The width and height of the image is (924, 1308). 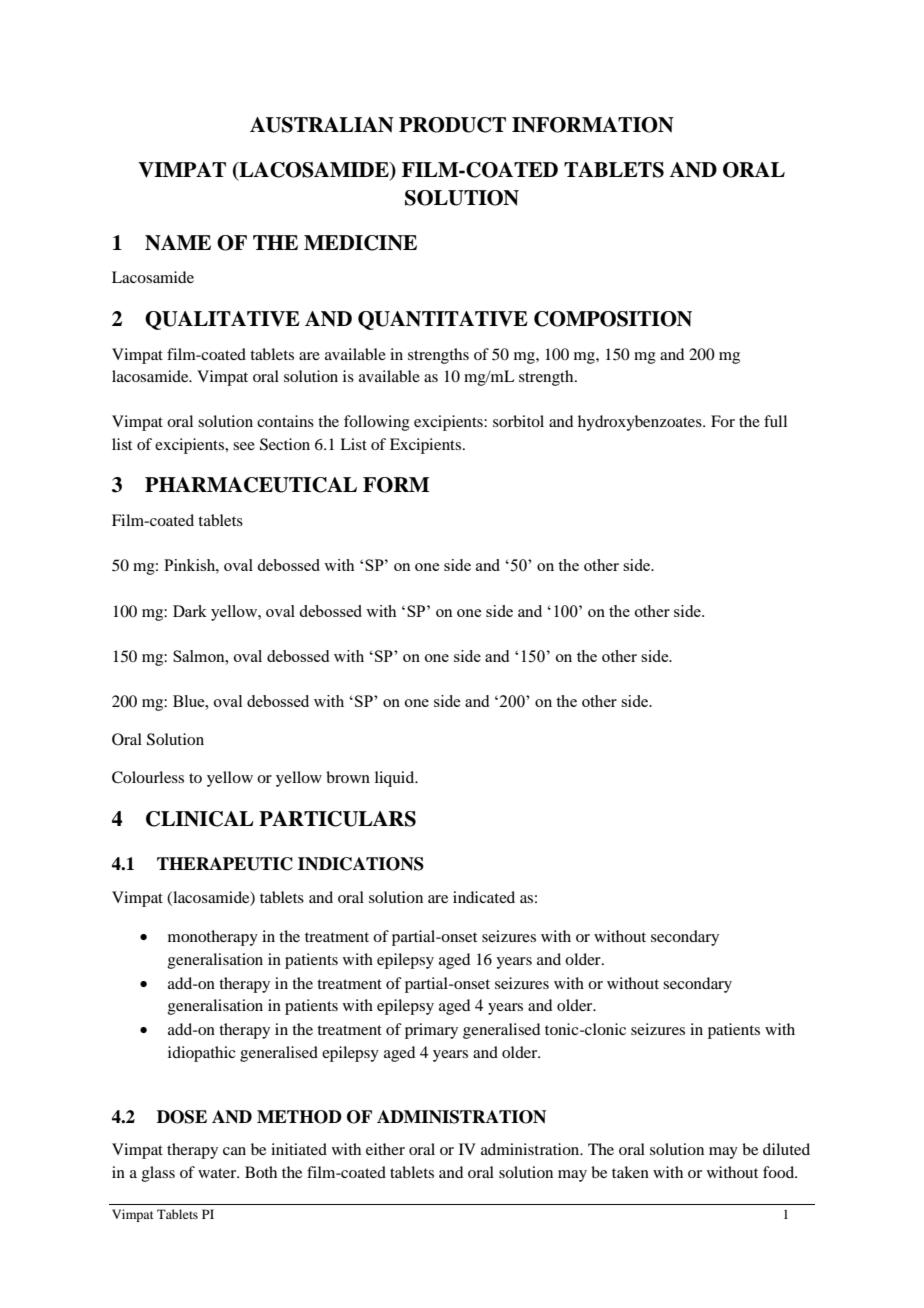 I want to click on Colourless, so click(x=148, y=777).
